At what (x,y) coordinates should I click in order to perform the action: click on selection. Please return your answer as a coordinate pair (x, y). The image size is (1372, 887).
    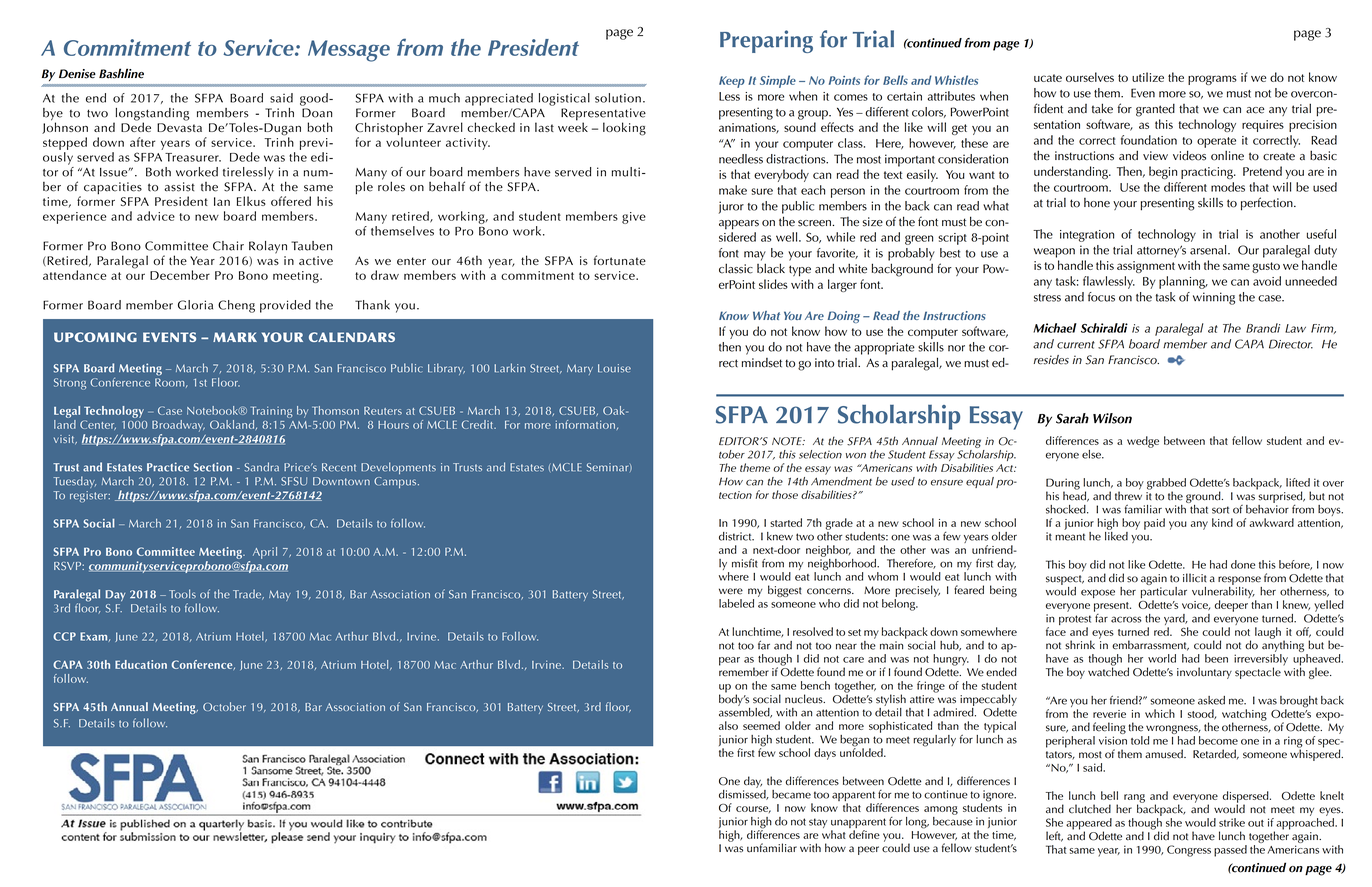
    Looking at the image, I should click on (820, 454).
